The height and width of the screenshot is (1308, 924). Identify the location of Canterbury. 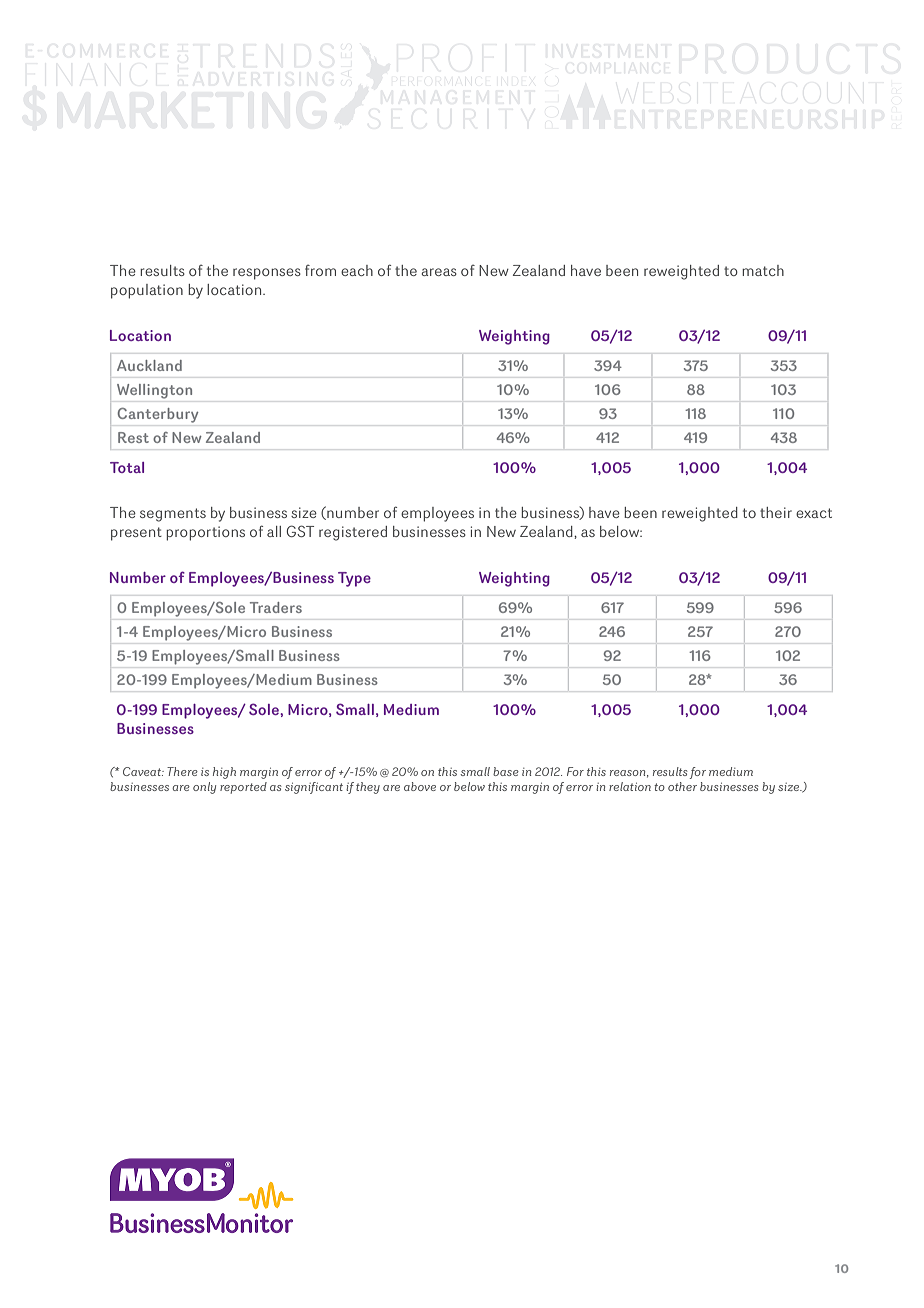
(158, 415).
